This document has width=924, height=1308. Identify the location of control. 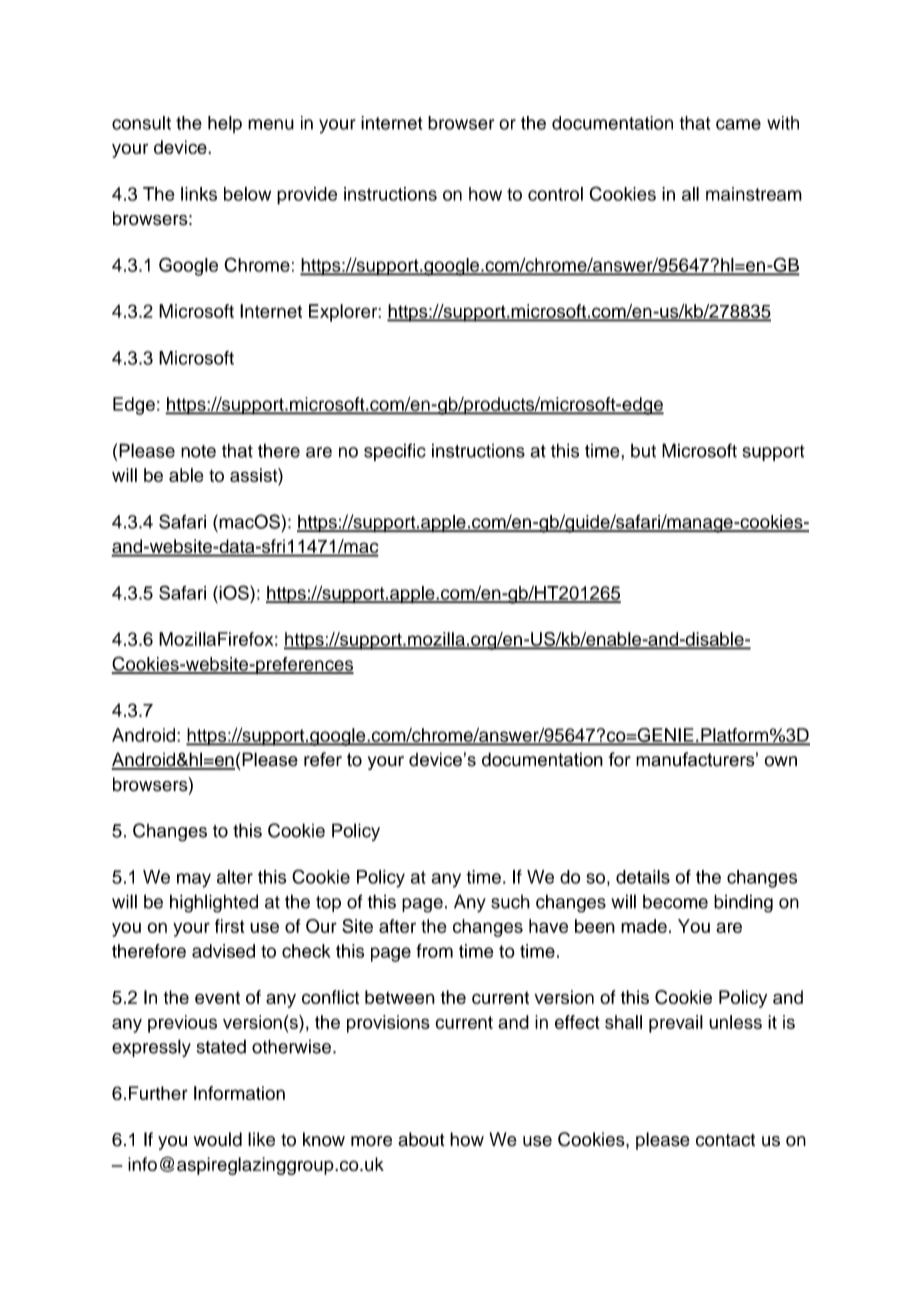
(555, 194).
